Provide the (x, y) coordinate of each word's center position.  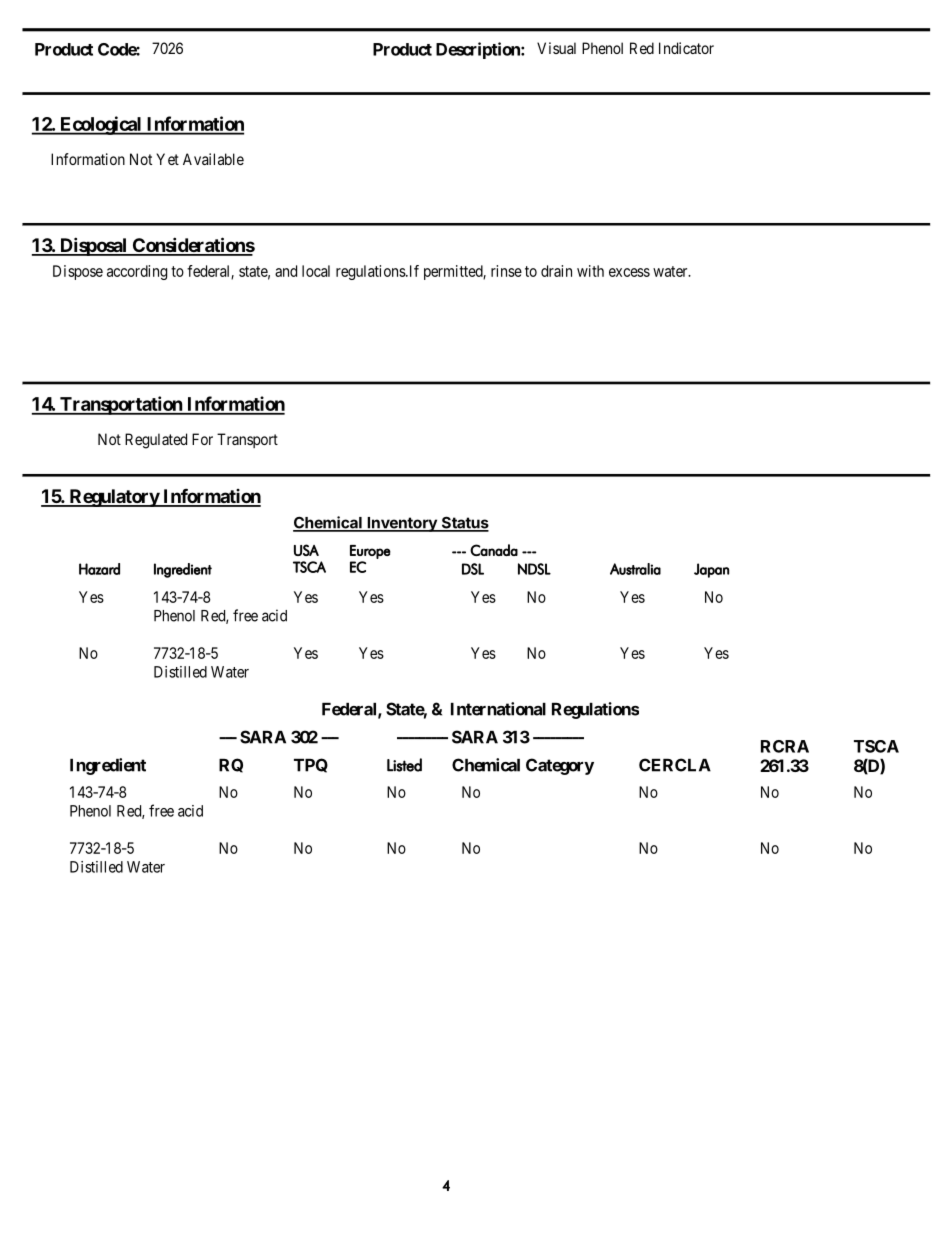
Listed (404, 765)
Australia (635, 569)
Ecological (101, 125)
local (316, 271)
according (137, 272)
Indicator (686, 48)
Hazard (99, 569)
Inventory (402, 524)
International (498, 709)
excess (629, 272)
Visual (556, 48)
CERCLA (675, 765)
